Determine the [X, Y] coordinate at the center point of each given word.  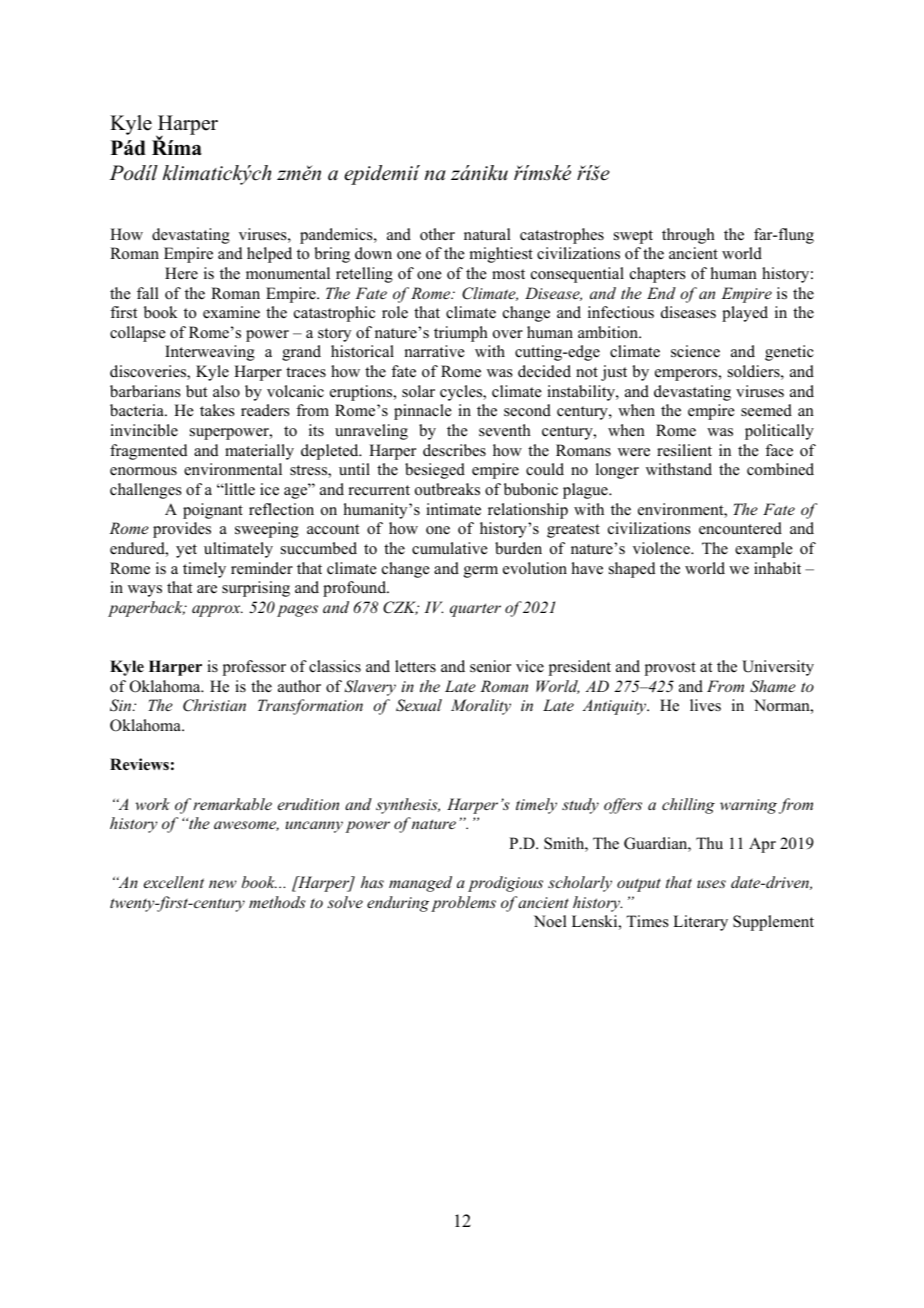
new [223, 884]
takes [217, 410]
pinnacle [423, 412]
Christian [214, 705]
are [207, 589]
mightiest [501, 255]
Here [181, 273]
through [688, 236]
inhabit [777, 568]
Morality [481, 707]
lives [705, 705]
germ [481, 572]
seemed [766, 410]
